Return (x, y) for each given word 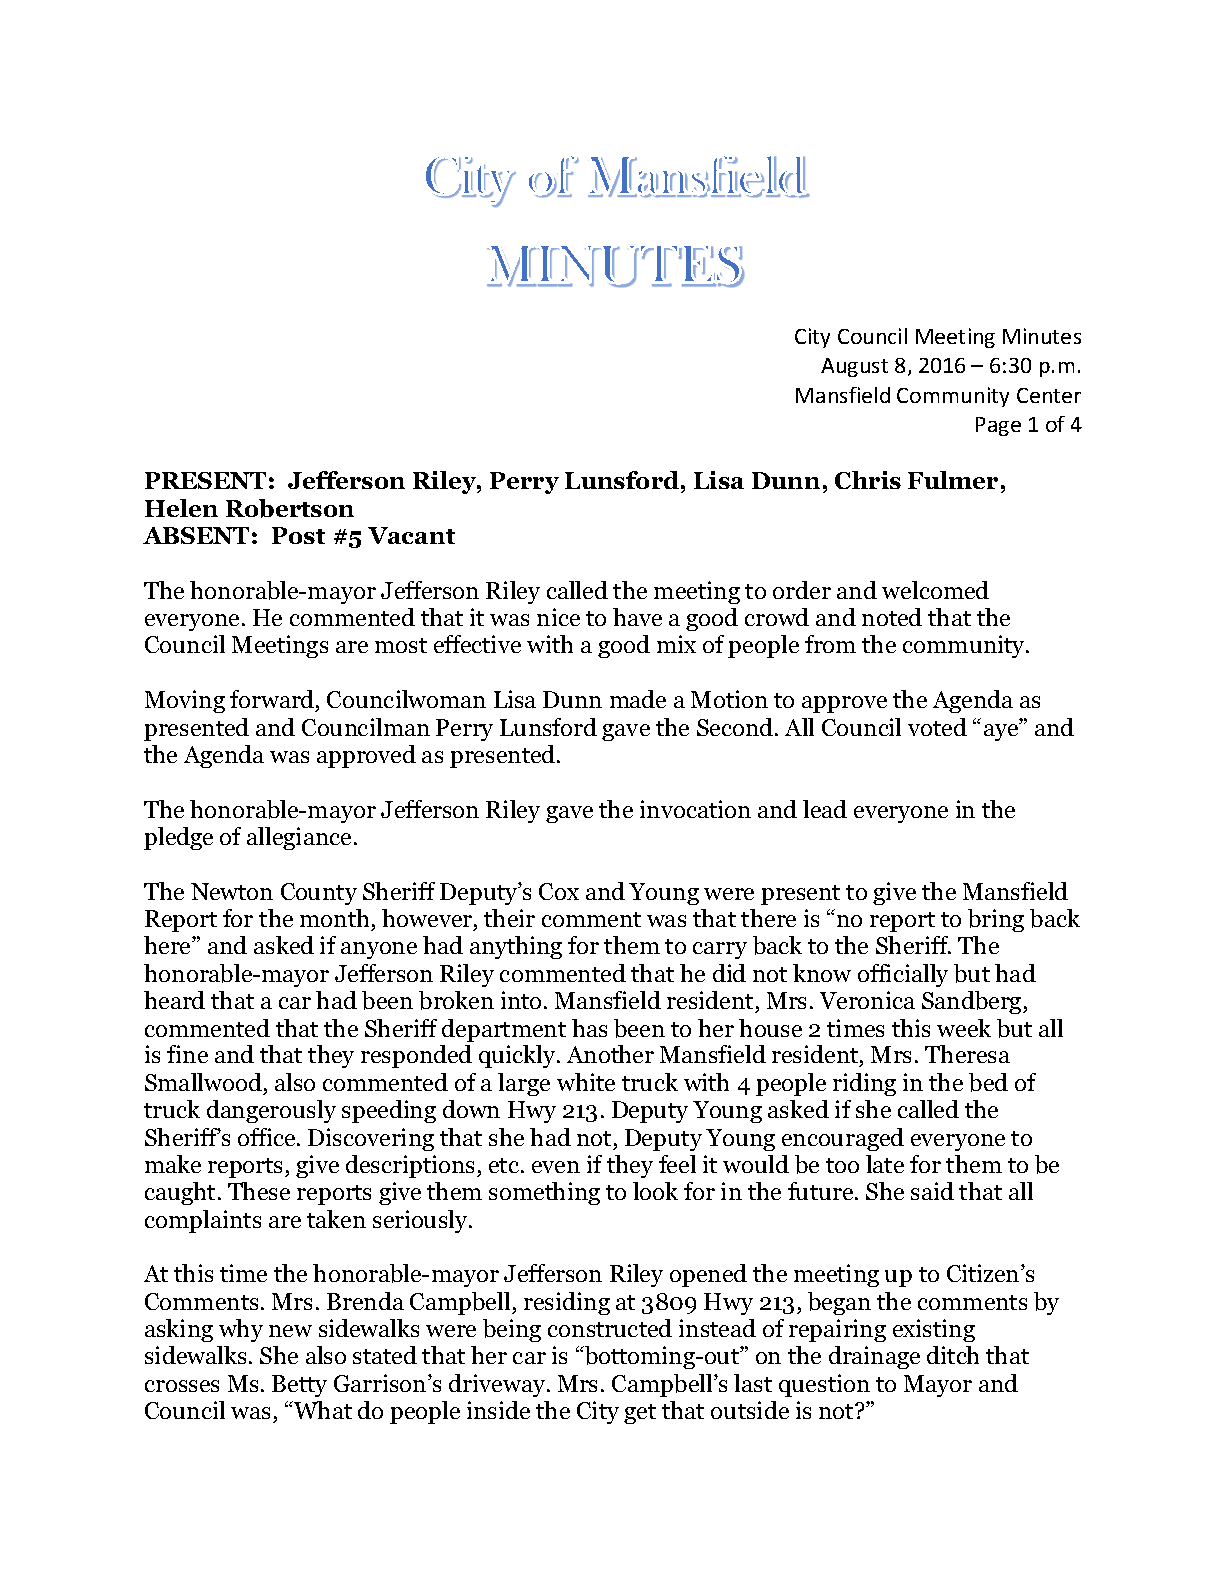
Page (998, 426)
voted (937, 727)
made (638, 699)
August (854, 367)
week (964, 1028)
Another (610, 1054)
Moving (185, 701)
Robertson (290, 508)
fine (187, 1054)
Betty (299, 1386)
